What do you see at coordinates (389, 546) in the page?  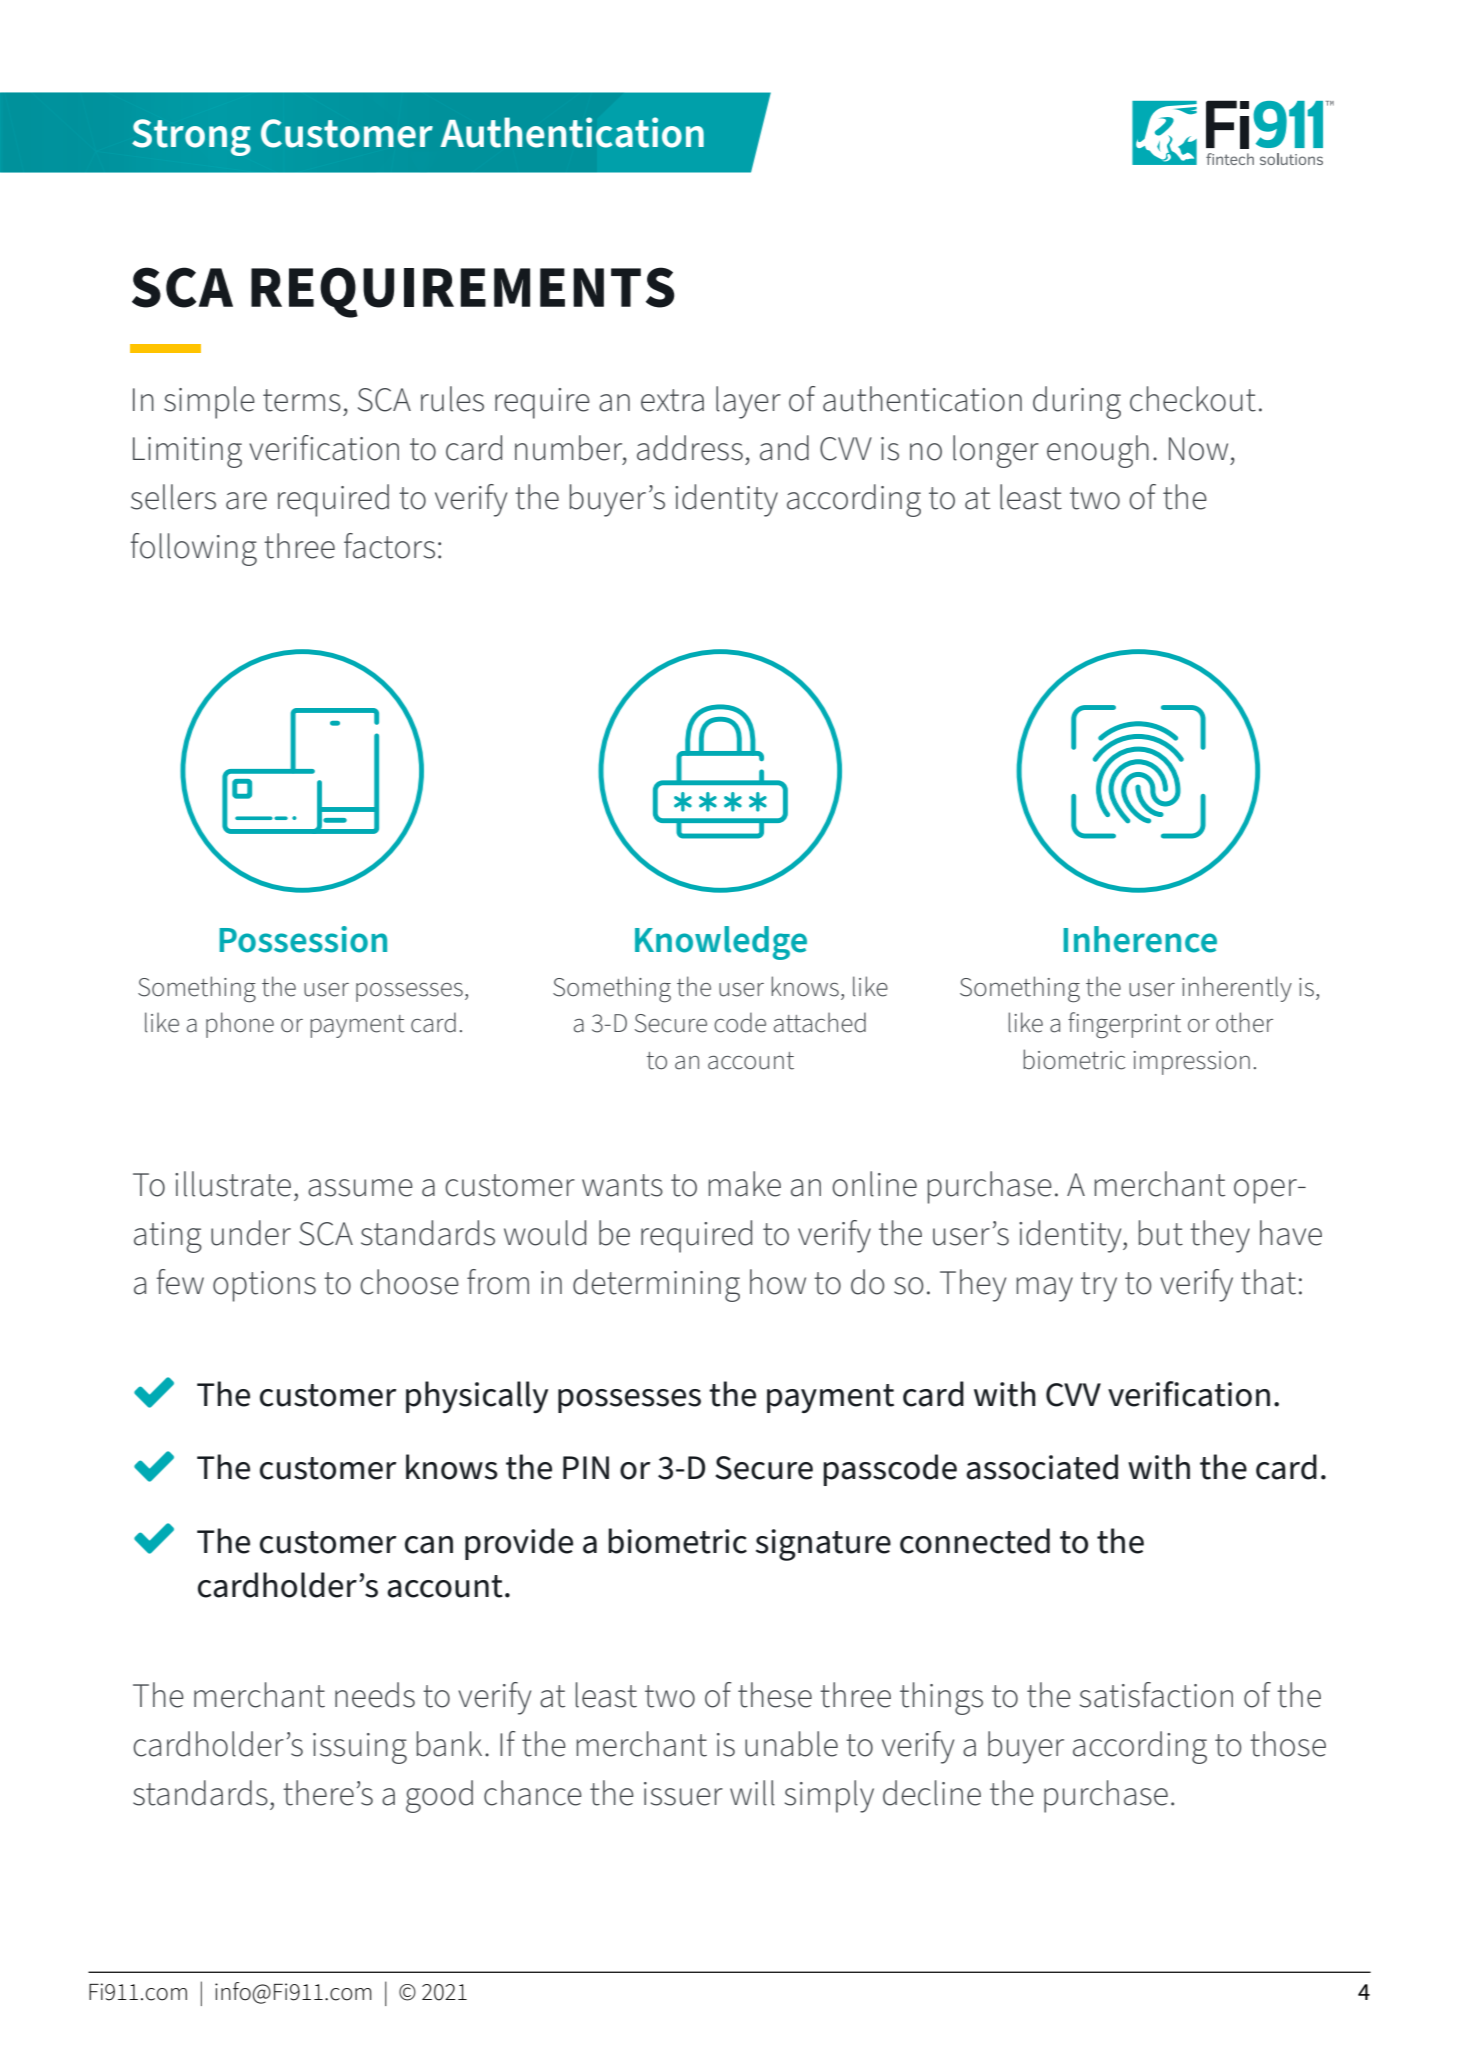 I see `factors` at bounding box center [389, 546].
